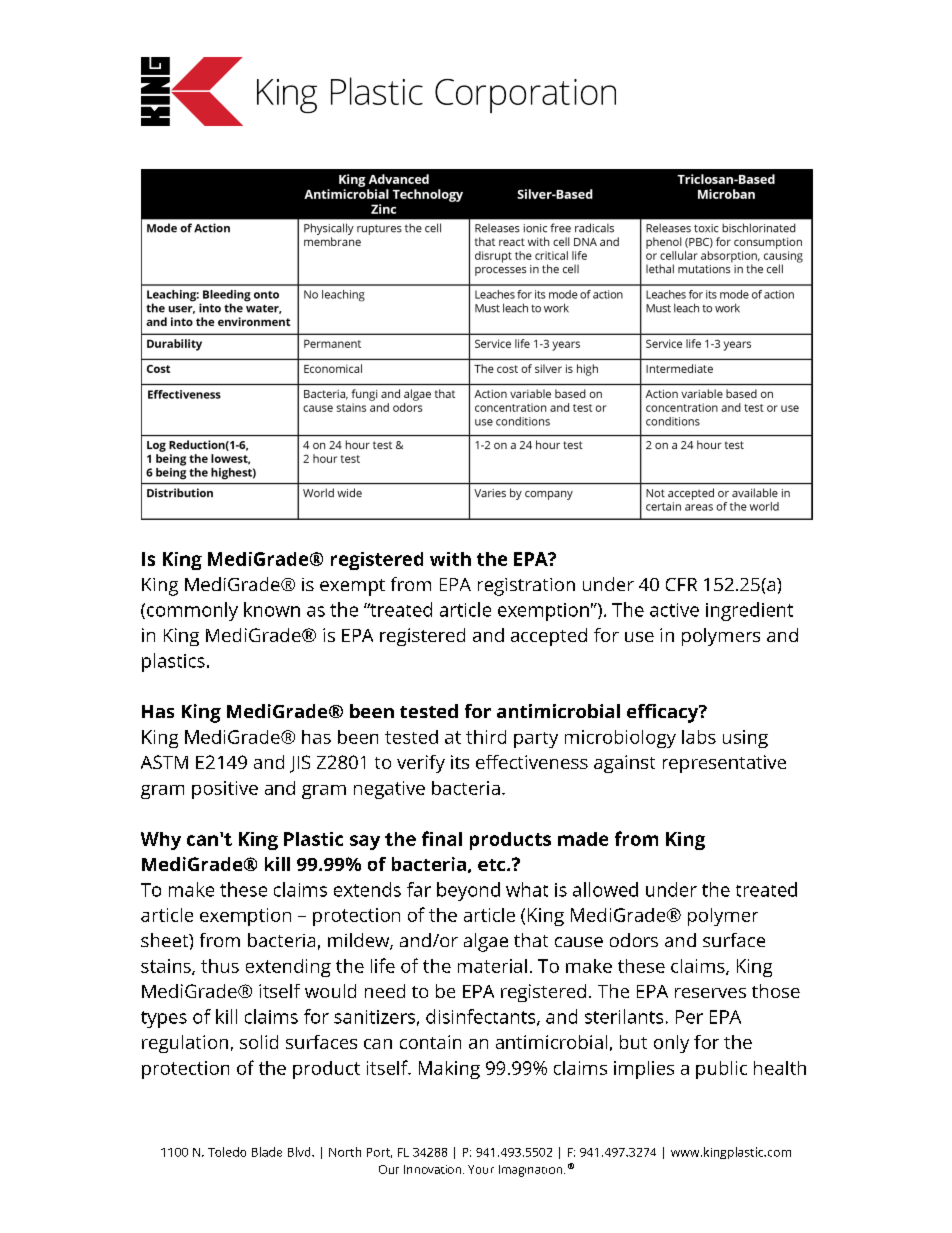  What do you see at coordinates (492, 966) in the document?
I see `material` at bounding box center [492, 966].
